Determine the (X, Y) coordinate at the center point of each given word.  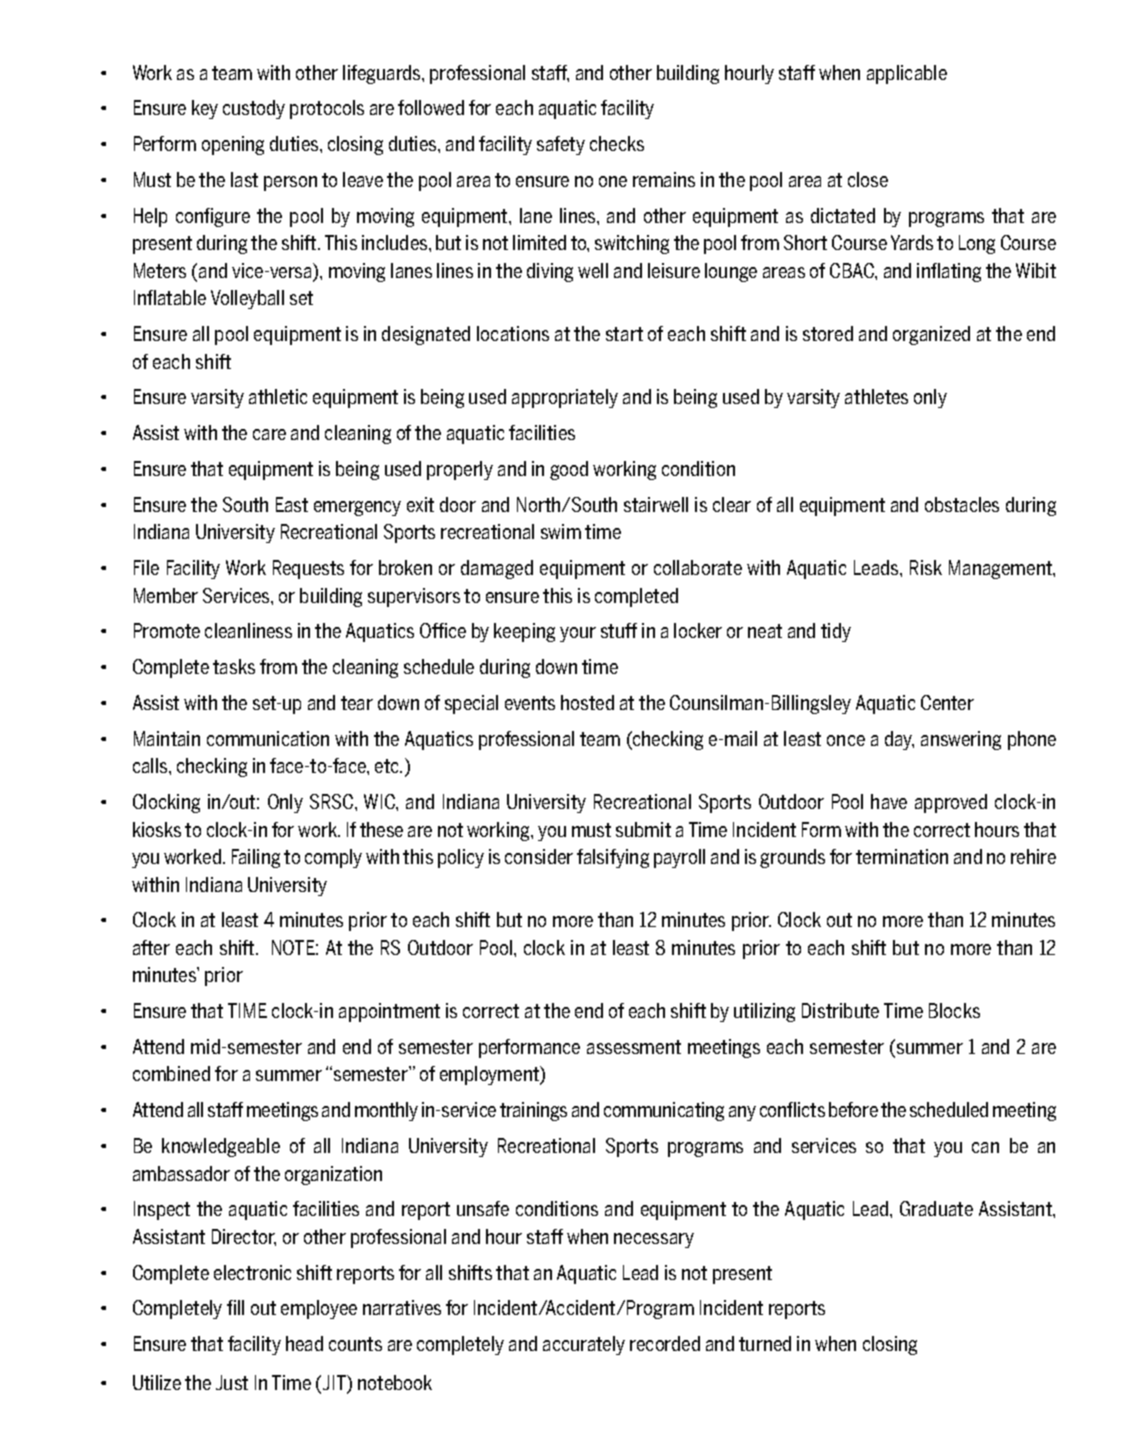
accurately (584, 1345)
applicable (907, 74)
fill (235, 1307)
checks (617, 143)
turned (765, 1343)
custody (254, 109)
